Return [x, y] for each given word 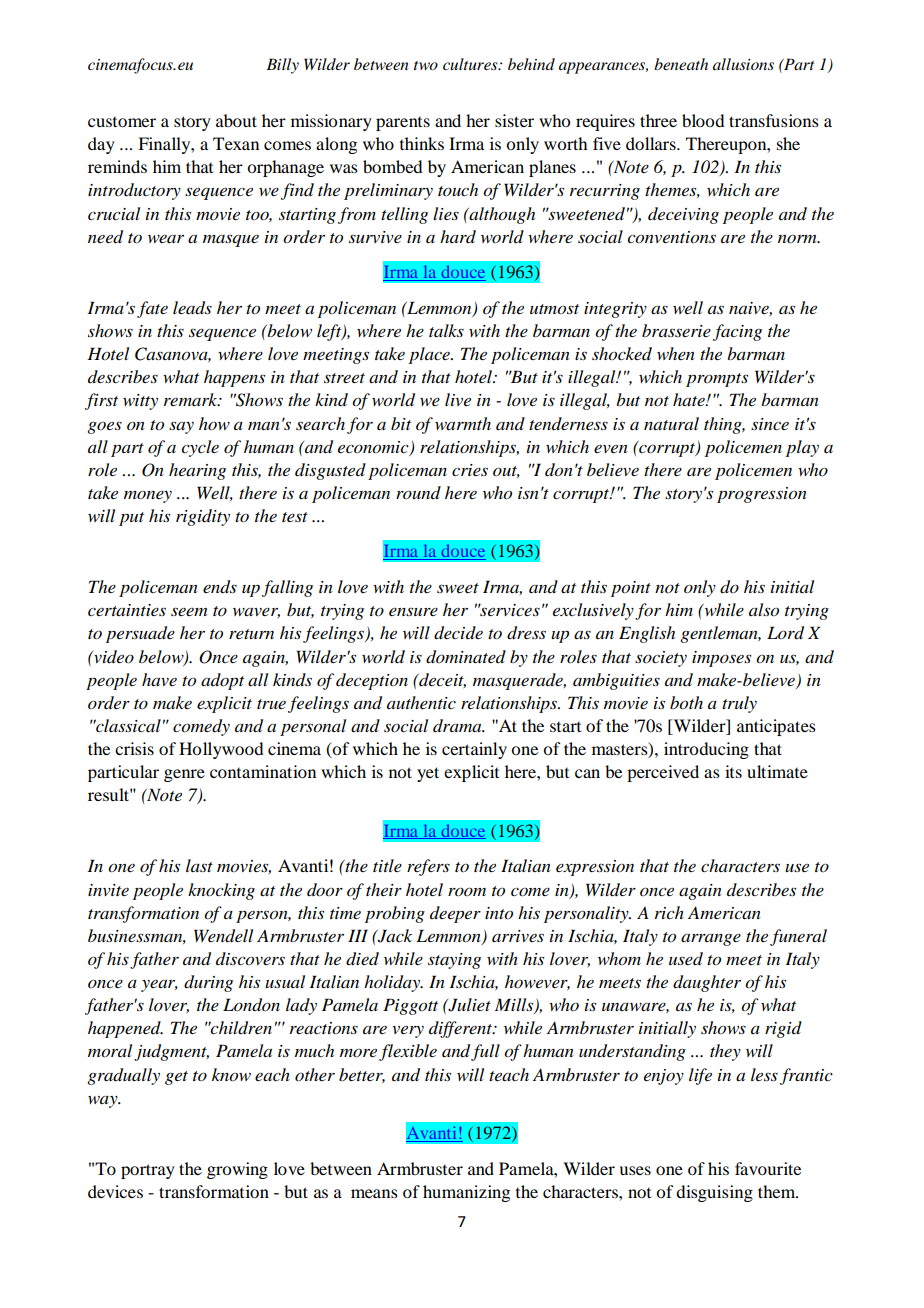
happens [234, 378]
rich [669, 912]
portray [148, 1171]
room [467, 891]
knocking [221, 891]
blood [703, 120]
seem [189, 611]
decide [458, 633]
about [236, 120]
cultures [471, 64]
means [374, 1193]
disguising [714, 1193]
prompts [717, 380]
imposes [721, 659]
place [430, 355]
